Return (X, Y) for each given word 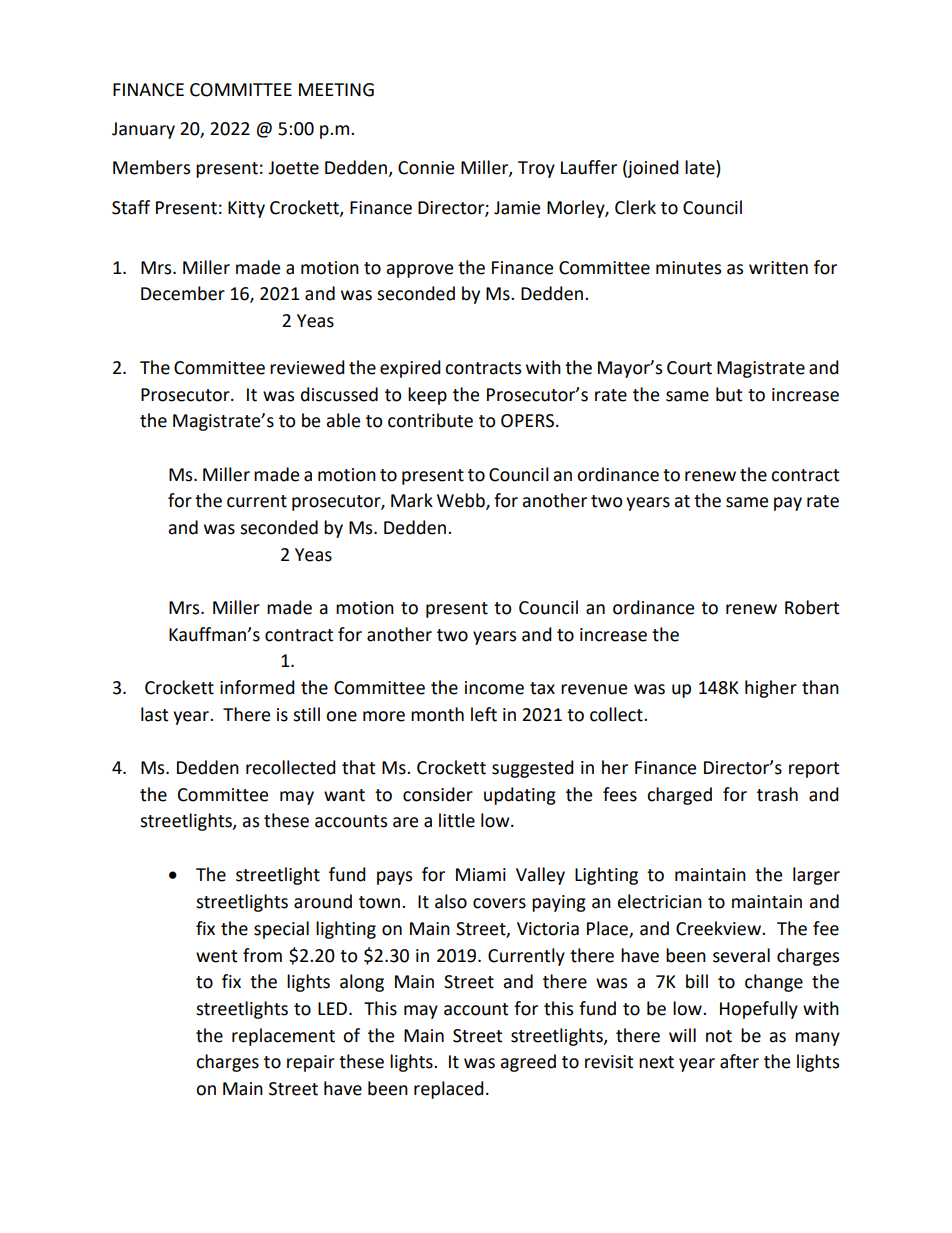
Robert (812, 607)
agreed (528, 1063)
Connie (426, 168)
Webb (462, 501)
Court (689, 368)
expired (410, 369)
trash (777, 794)
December (183, 293)
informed (257, 687)
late (701, 168)
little (457, 820)
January (143, 130)
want (344, 795)
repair (311, 1063)
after (739, 1061)
